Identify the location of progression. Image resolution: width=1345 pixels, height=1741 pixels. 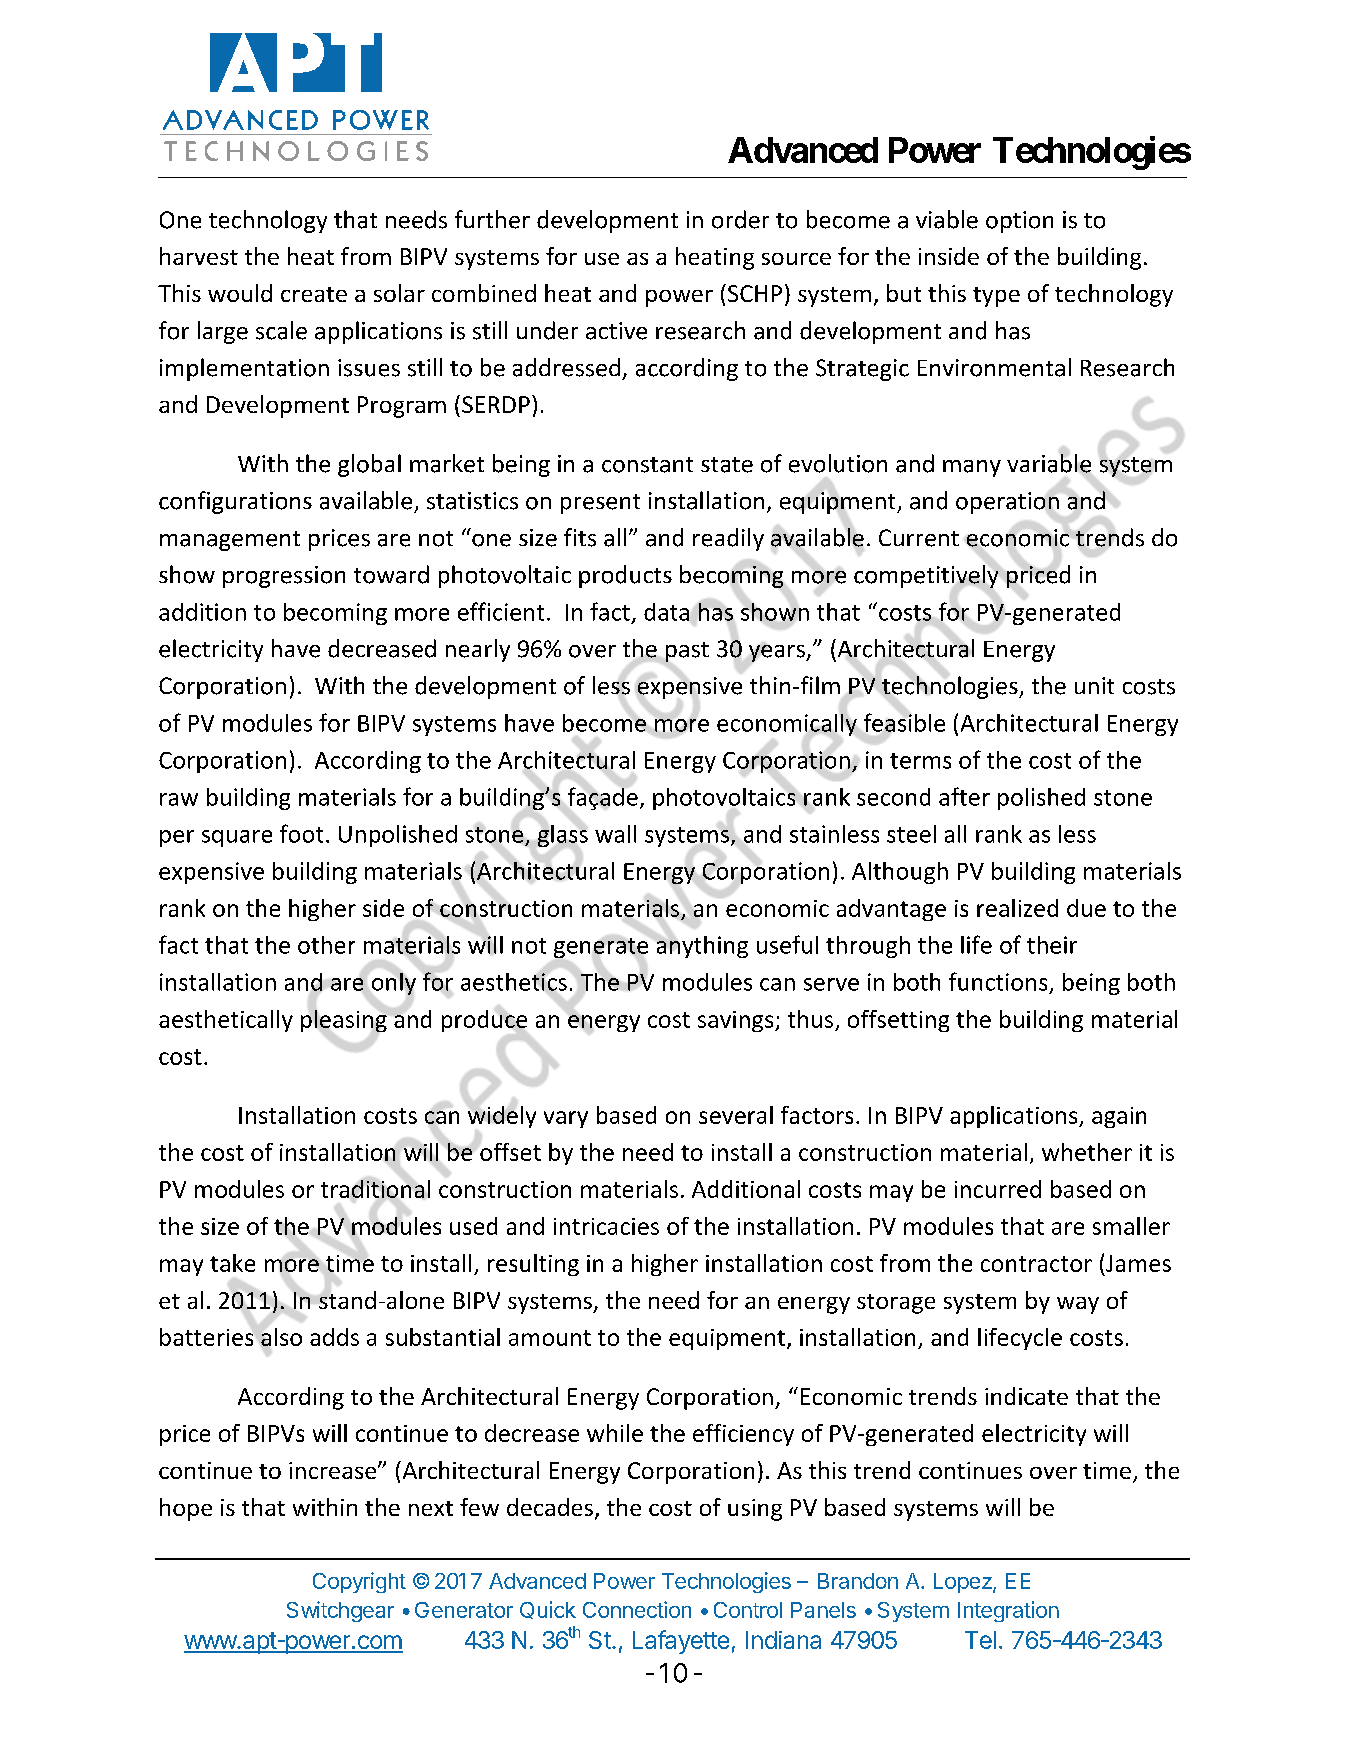
(284, 577).
